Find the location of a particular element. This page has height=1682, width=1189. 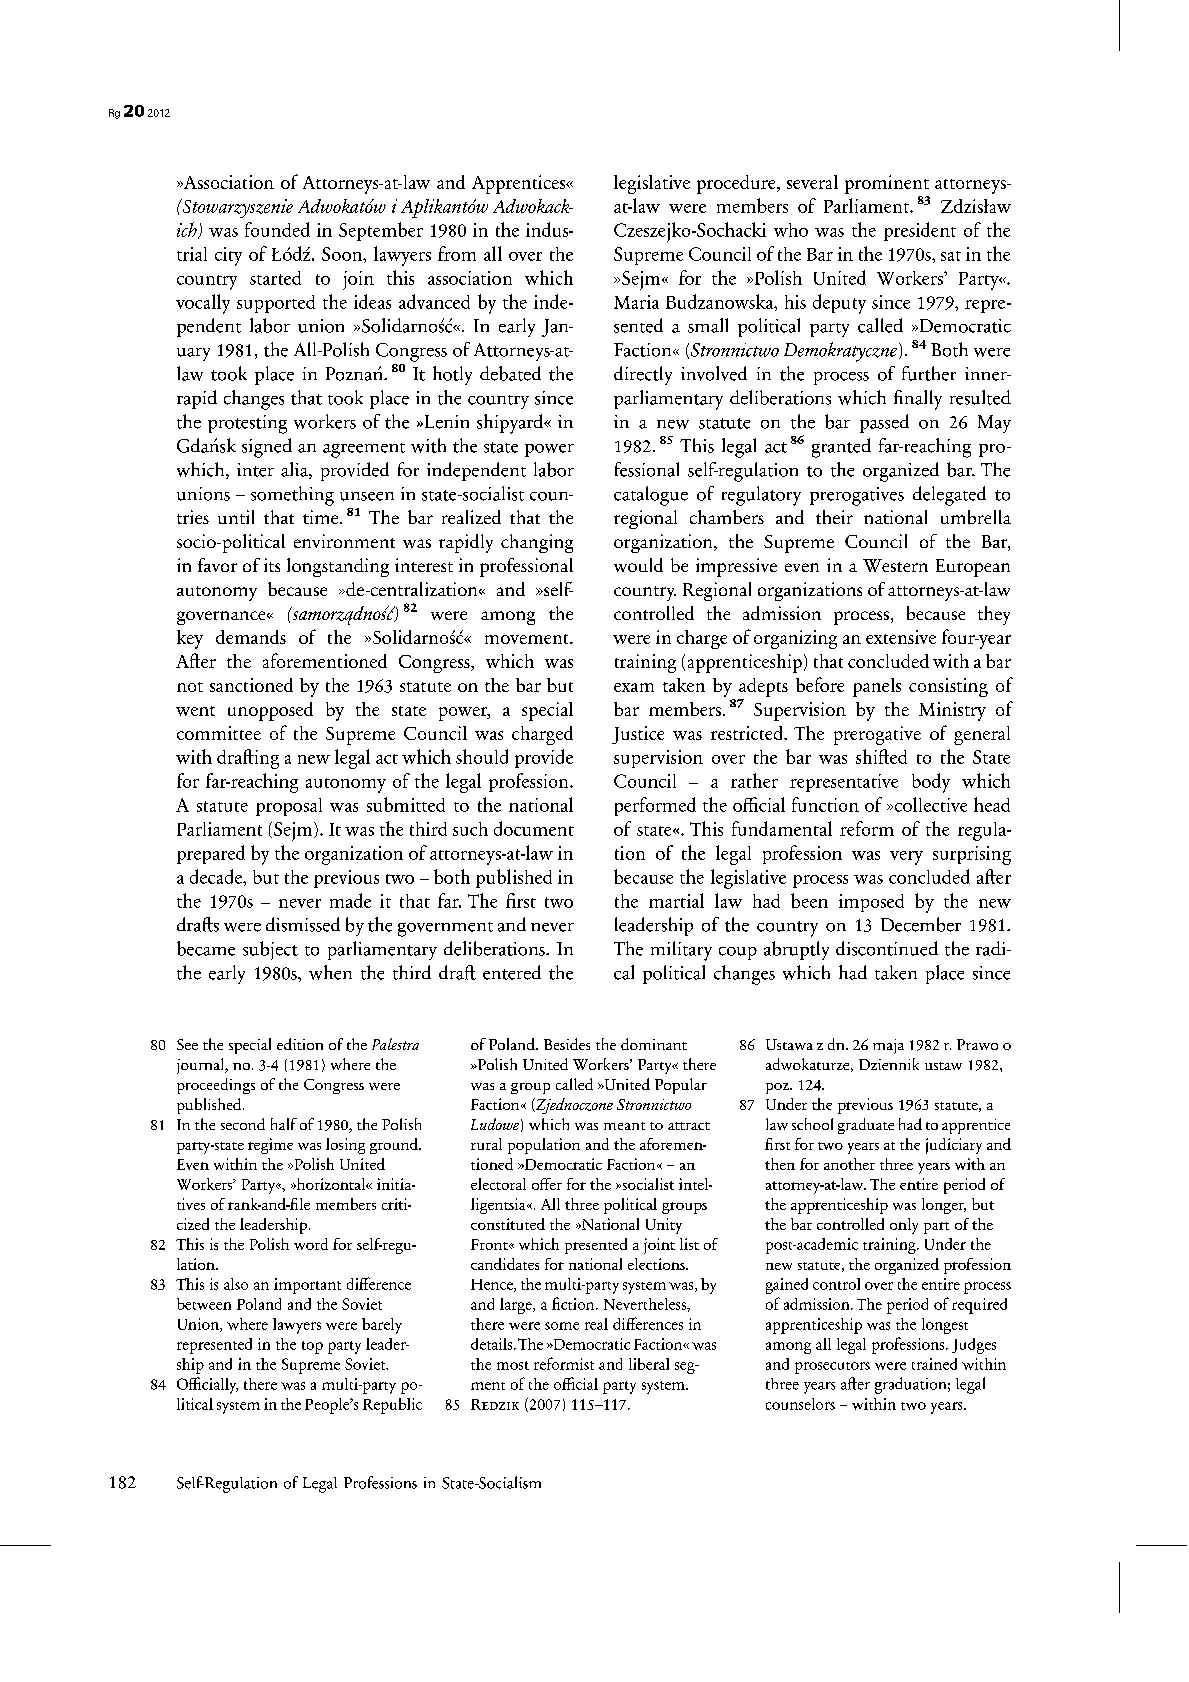

performed is located at coordinates (655, 806).
